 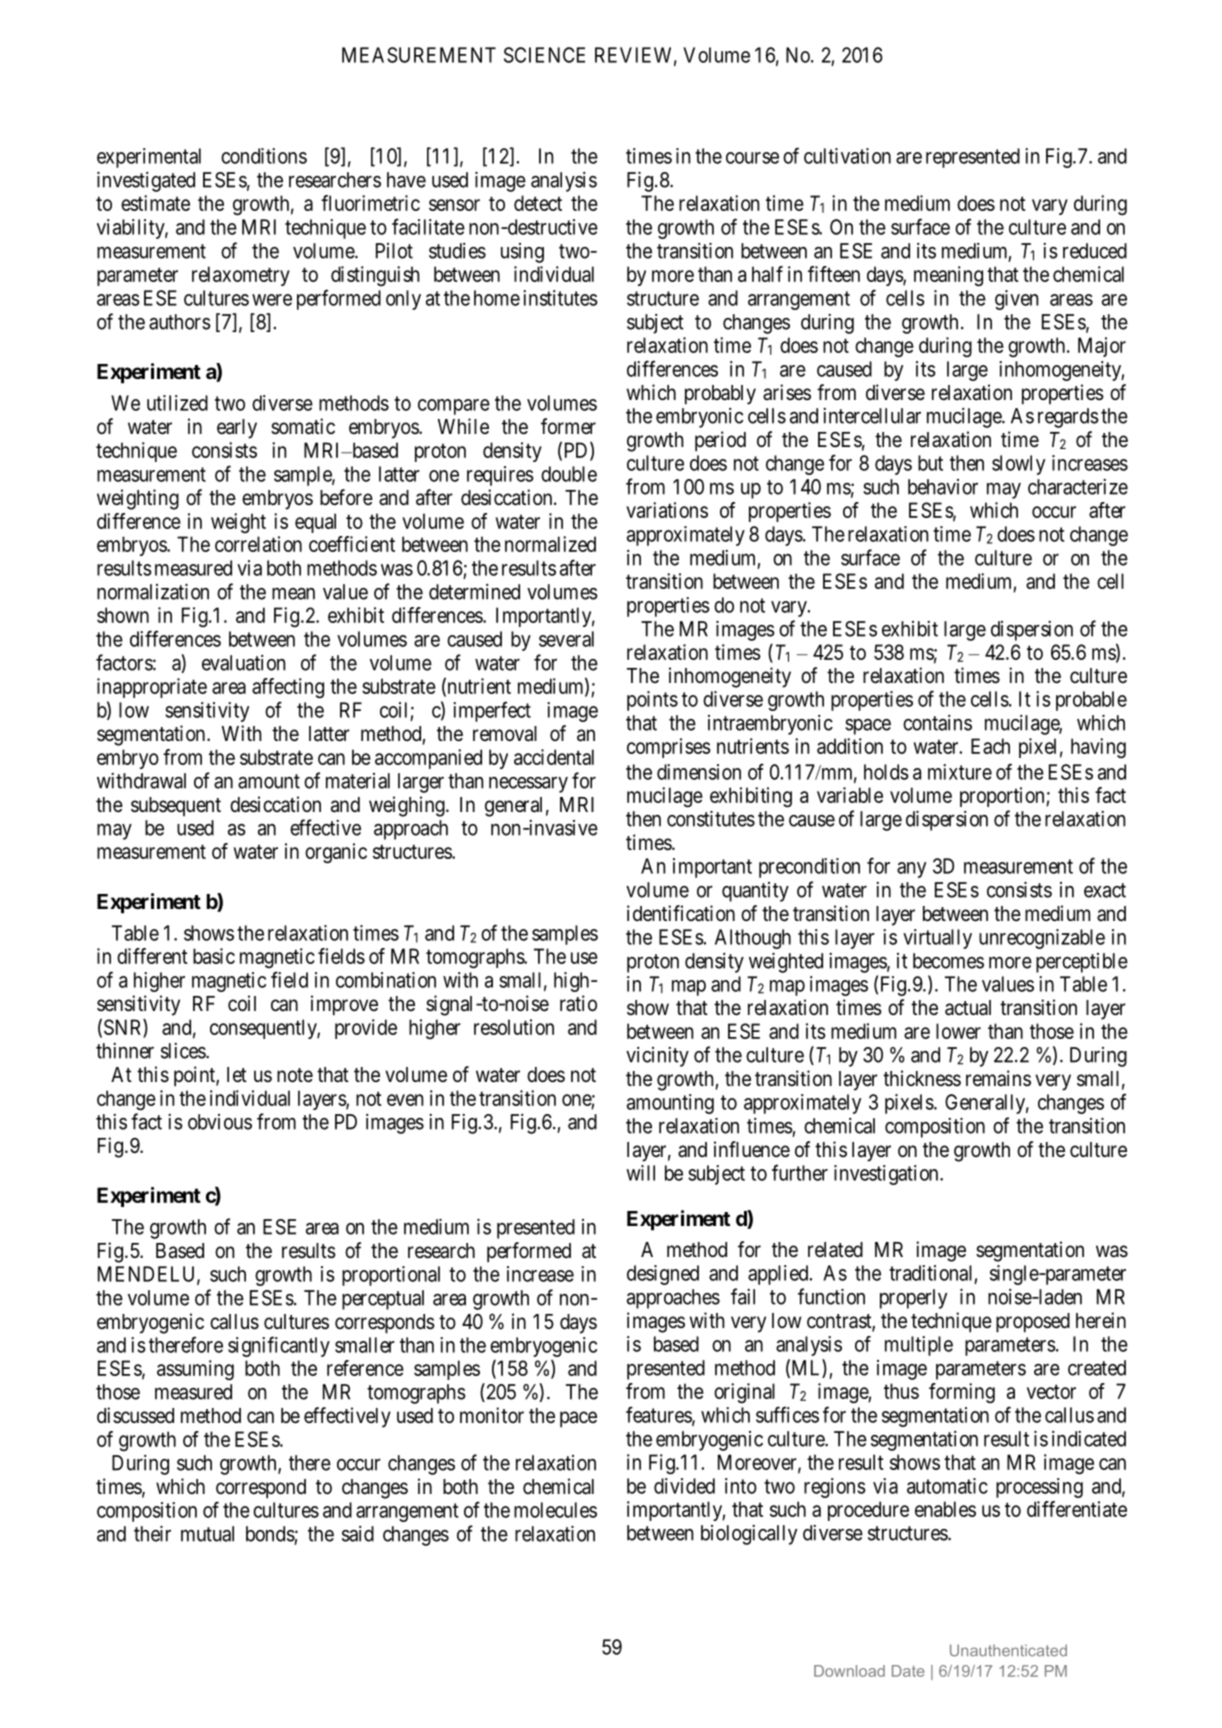 I want to click on cultivation, so click(x=847, y=156).
